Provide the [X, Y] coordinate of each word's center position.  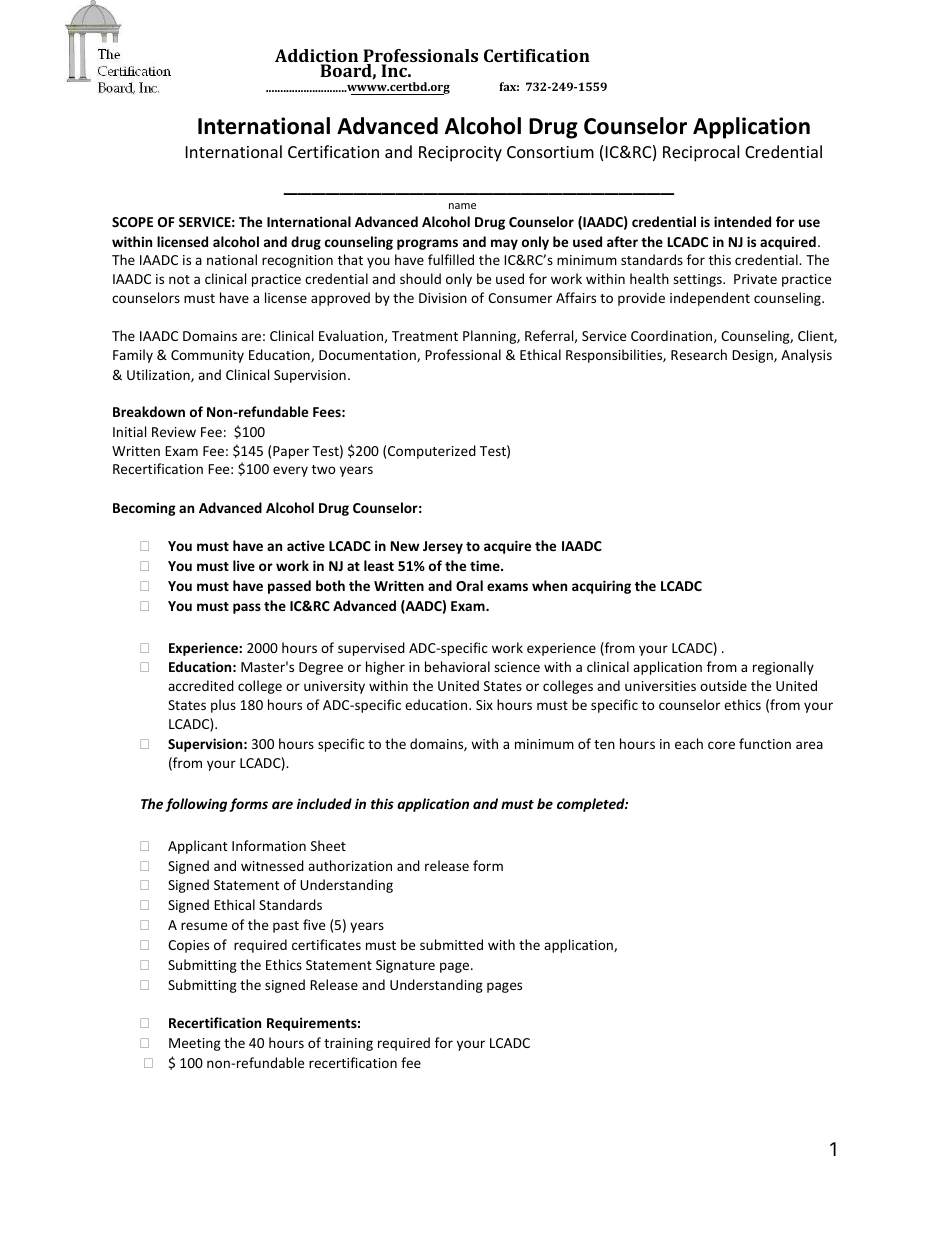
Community [207, 356]
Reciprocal [701, 153]
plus [223, 706]
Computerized [432, 452]
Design [753, 356]
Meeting [195, 1044]
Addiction [316, 57]
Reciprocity [460, 154]
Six [484, 705]
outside [723, 685]
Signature [405, 966]
